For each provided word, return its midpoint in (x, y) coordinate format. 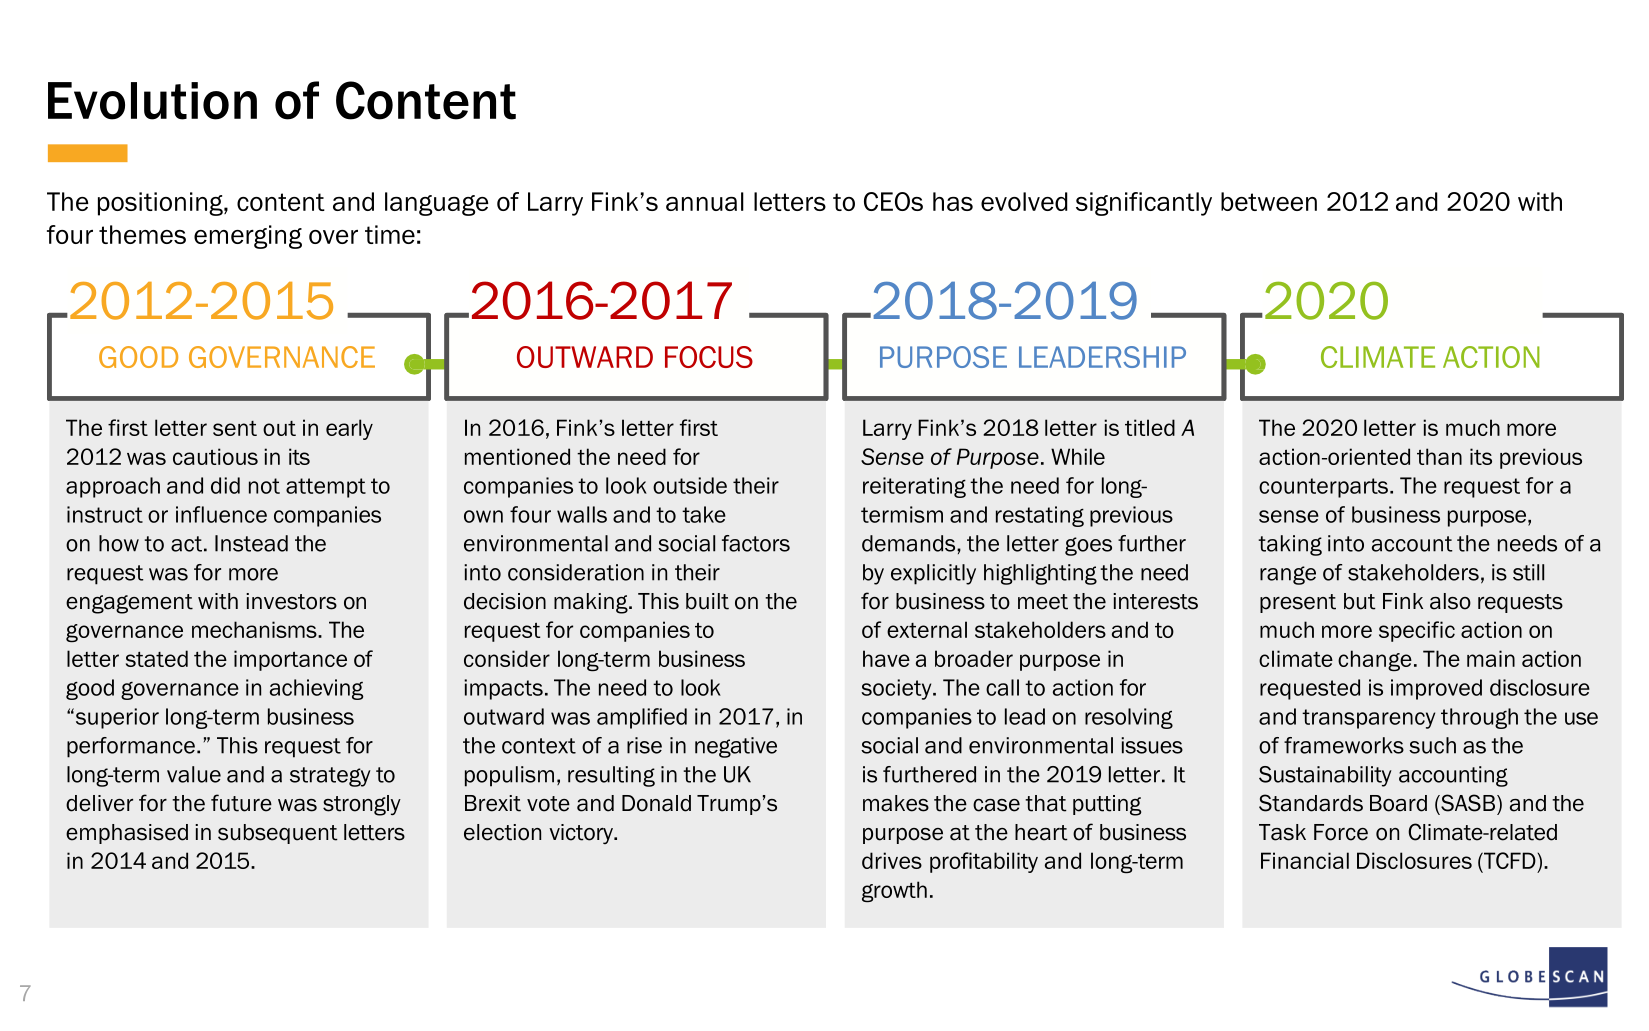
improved (1436, 689)
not (264, 486)
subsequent (278, 834)
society (897, 689)
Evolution (152, 101)
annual (705, 201)
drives (892, 860)
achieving (317, 689)
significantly (1144, 204)
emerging (248, 237)
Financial (1305, 860)
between (1269, 201)
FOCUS (709, 357)
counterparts (1323, 488)
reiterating (914, 487)
